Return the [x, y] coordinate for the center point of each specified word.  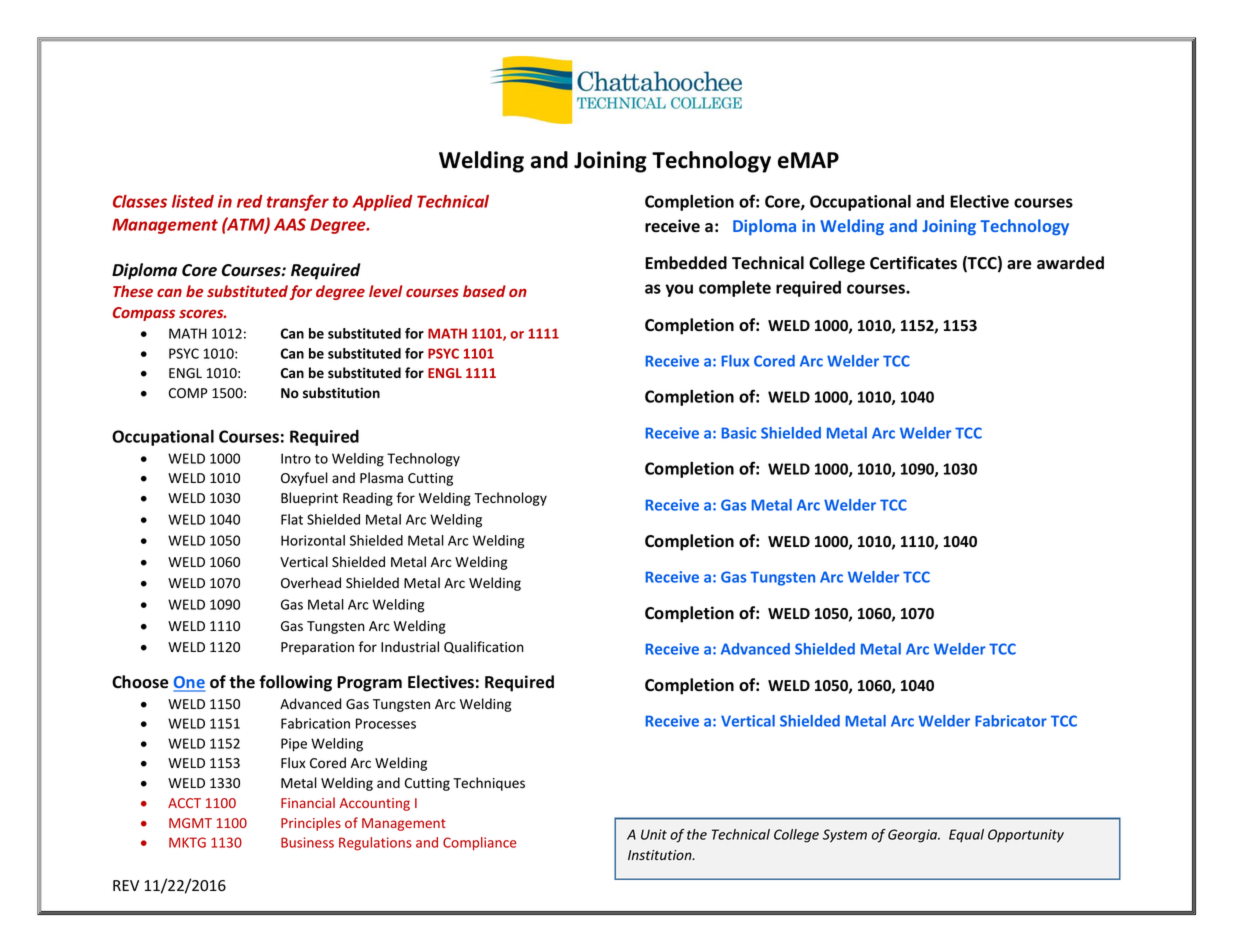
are [1019, 265]
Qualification [484, 647]
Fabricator [1011, 721]
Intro [296, 458]
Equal [966, 835]
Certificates [913, 263]
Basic [738, 433]
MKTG [187, 842]
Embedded [686, 263]
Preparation [317, 648]
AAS [290, 224]
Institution [661, 855]
